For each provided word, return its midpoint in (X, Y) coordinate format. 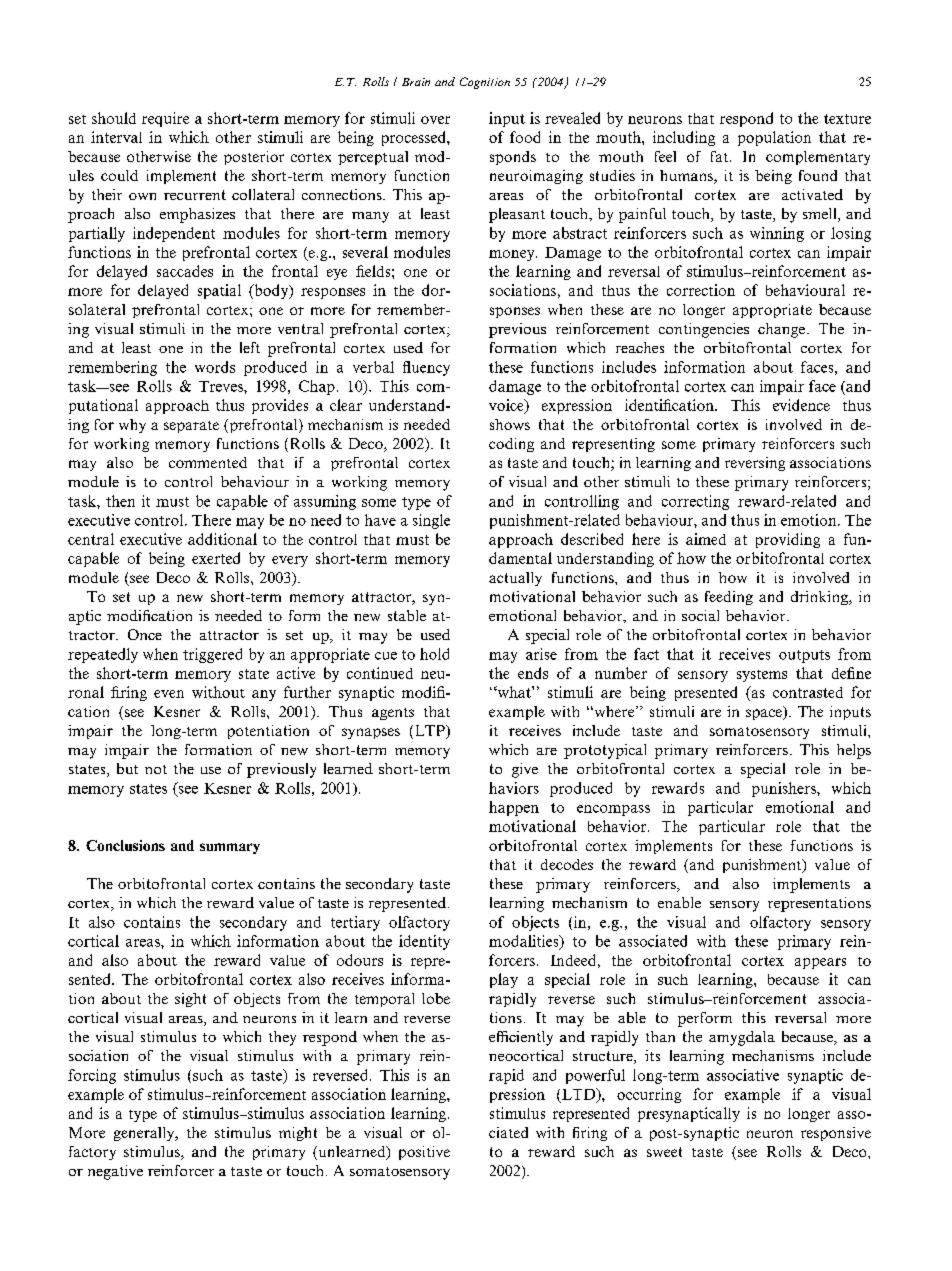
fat (719, 156)
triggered (212, 655)
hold (434, 654)
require (165, 119)
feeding (729, 598)
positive (424, 1153)
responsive (836, 1134)
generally (145, 1134)
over (435, 120)
